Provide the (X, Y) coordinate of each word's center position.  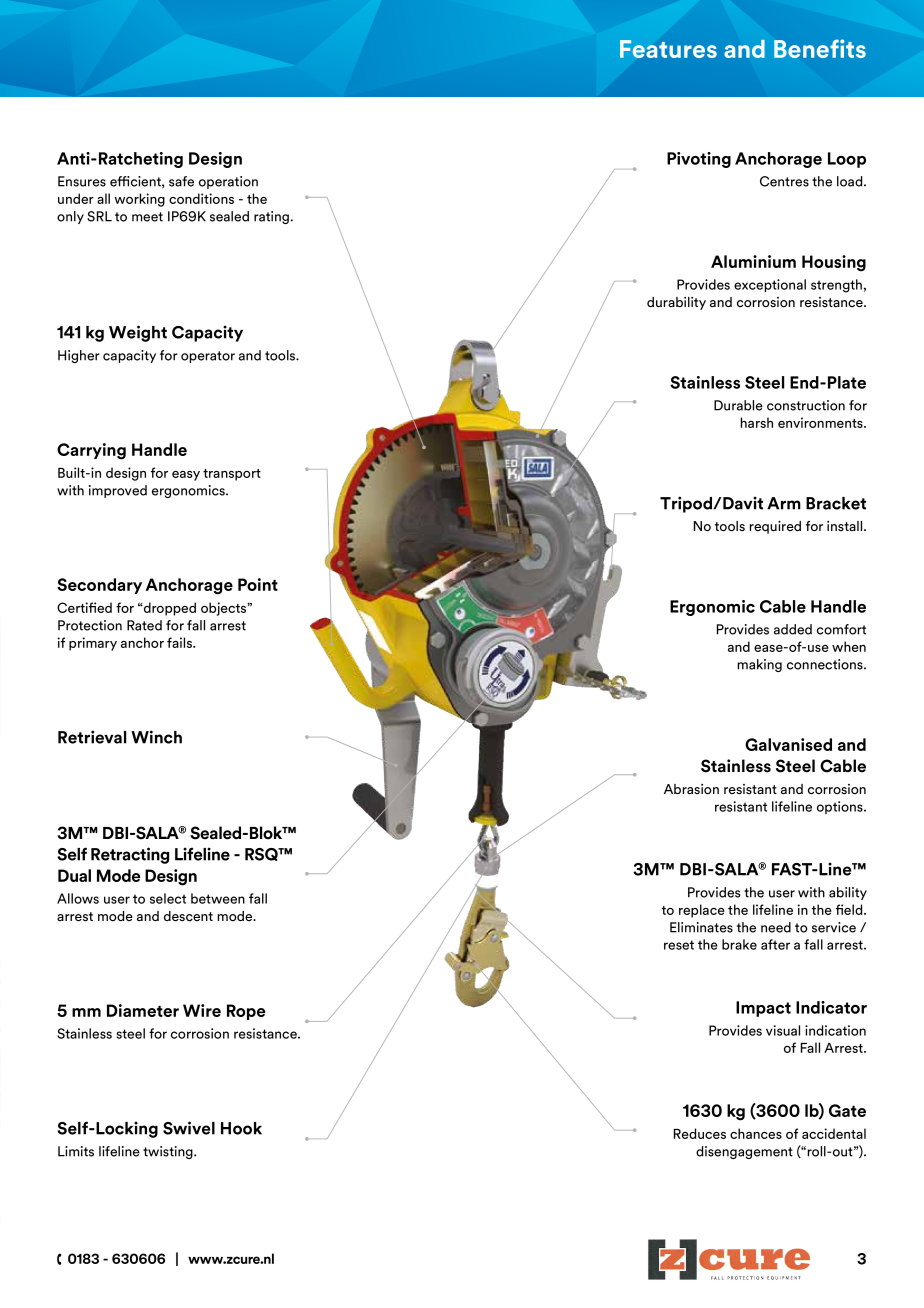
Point (258, 584)
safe (181, 181)
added (793, 629)
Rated (144, 625)
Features (668, 49)
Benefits (820, 48)
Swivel (189, 1128)
